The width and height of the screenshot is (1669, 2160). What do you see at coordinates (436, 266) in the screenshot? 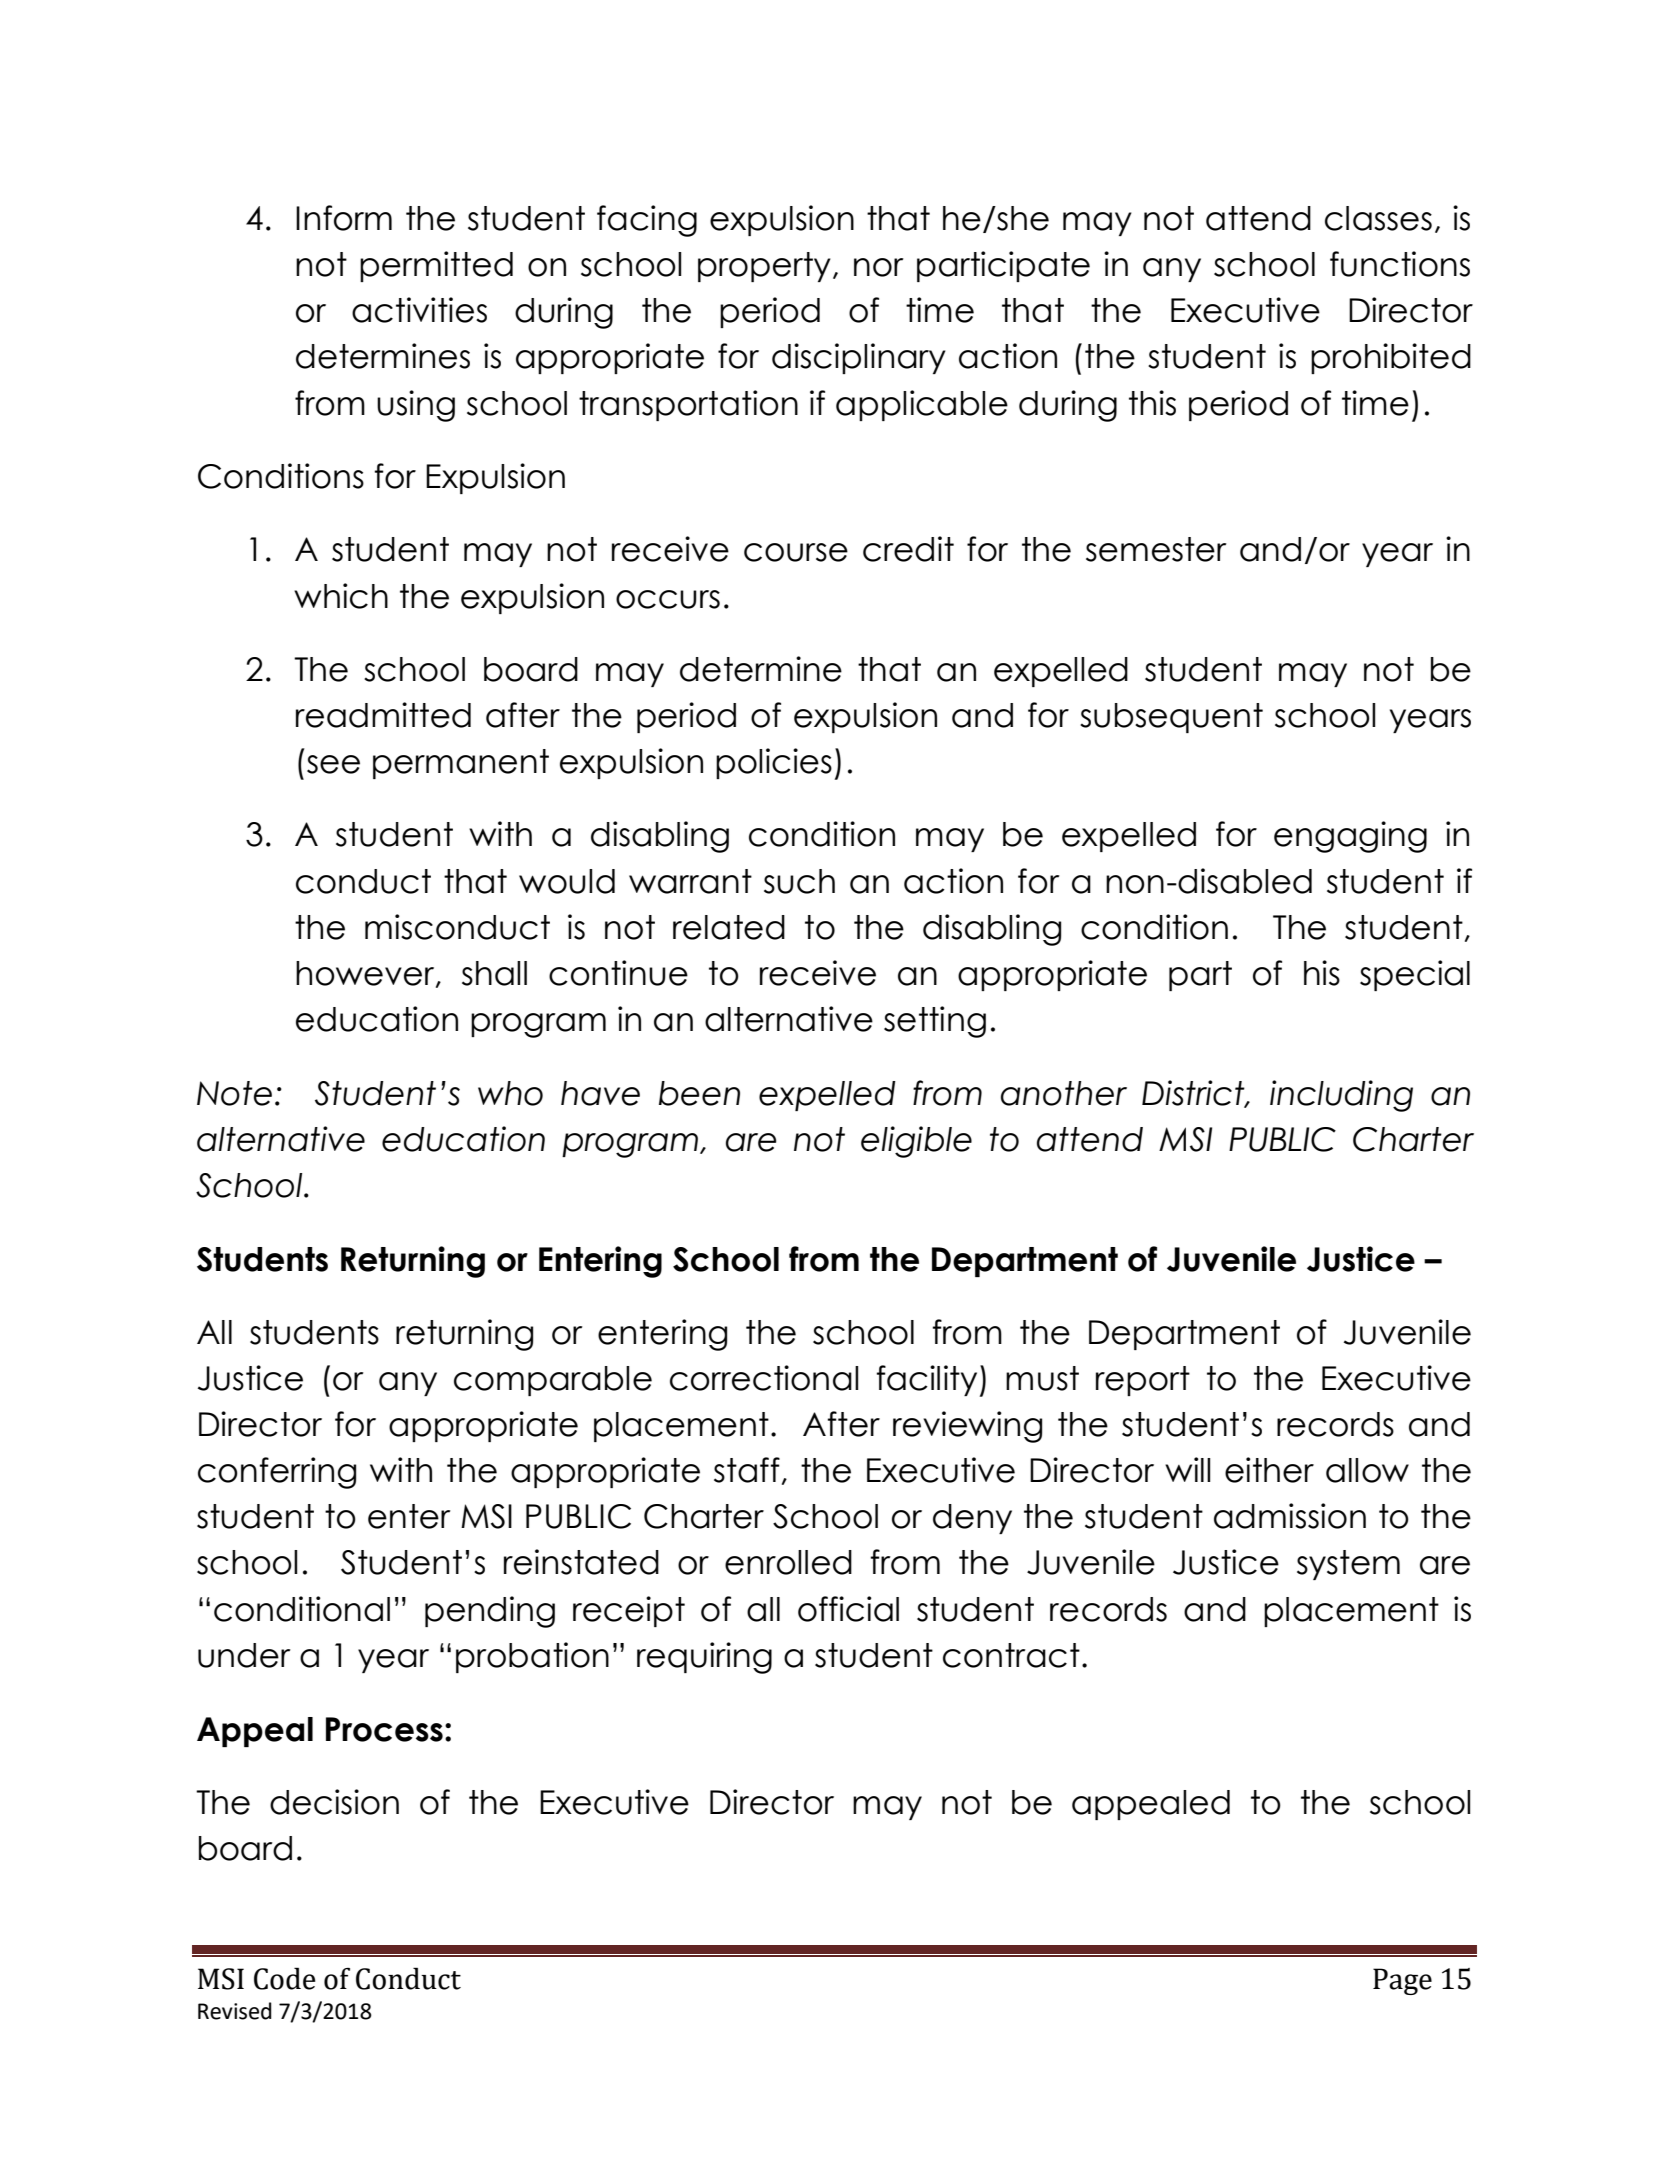
I see `permitted` at bounding box center [436, 266].
